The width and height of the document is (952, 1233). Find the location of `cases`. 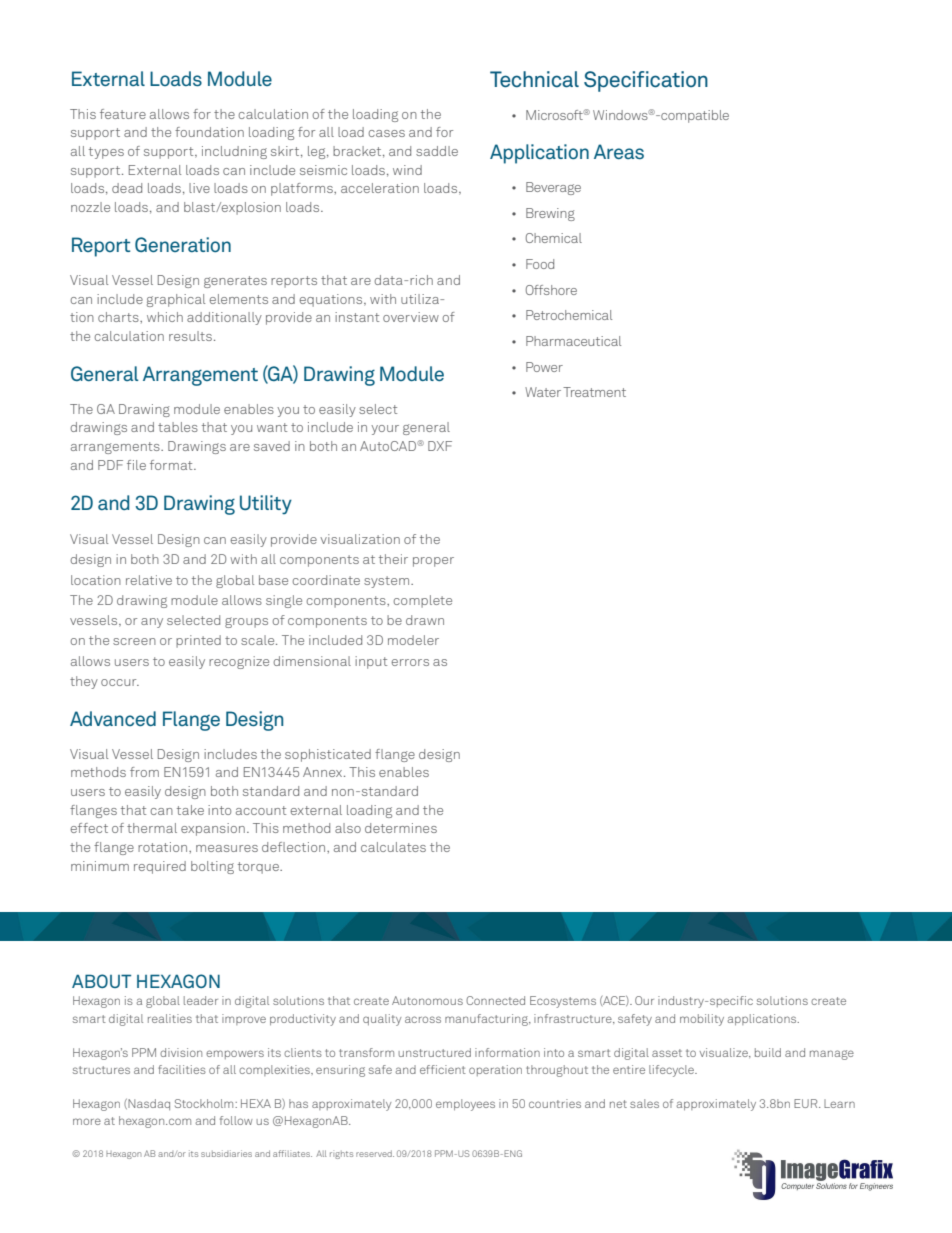

cases is located at coordinates (387, 133).
